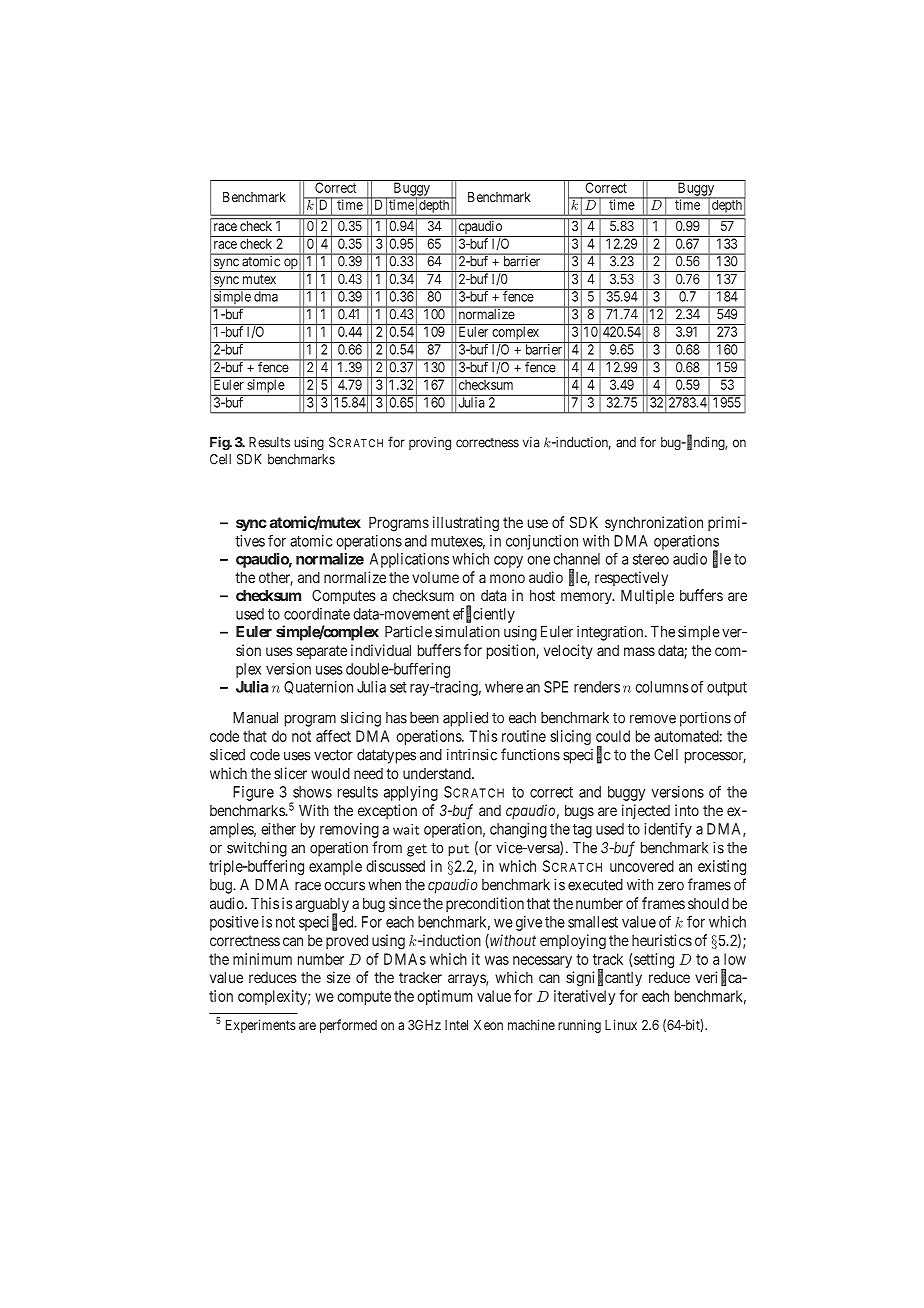 This page has width=924, height=1308. Describe the element at coordinates (465, 719) in the page. I see `applied` at that location.
